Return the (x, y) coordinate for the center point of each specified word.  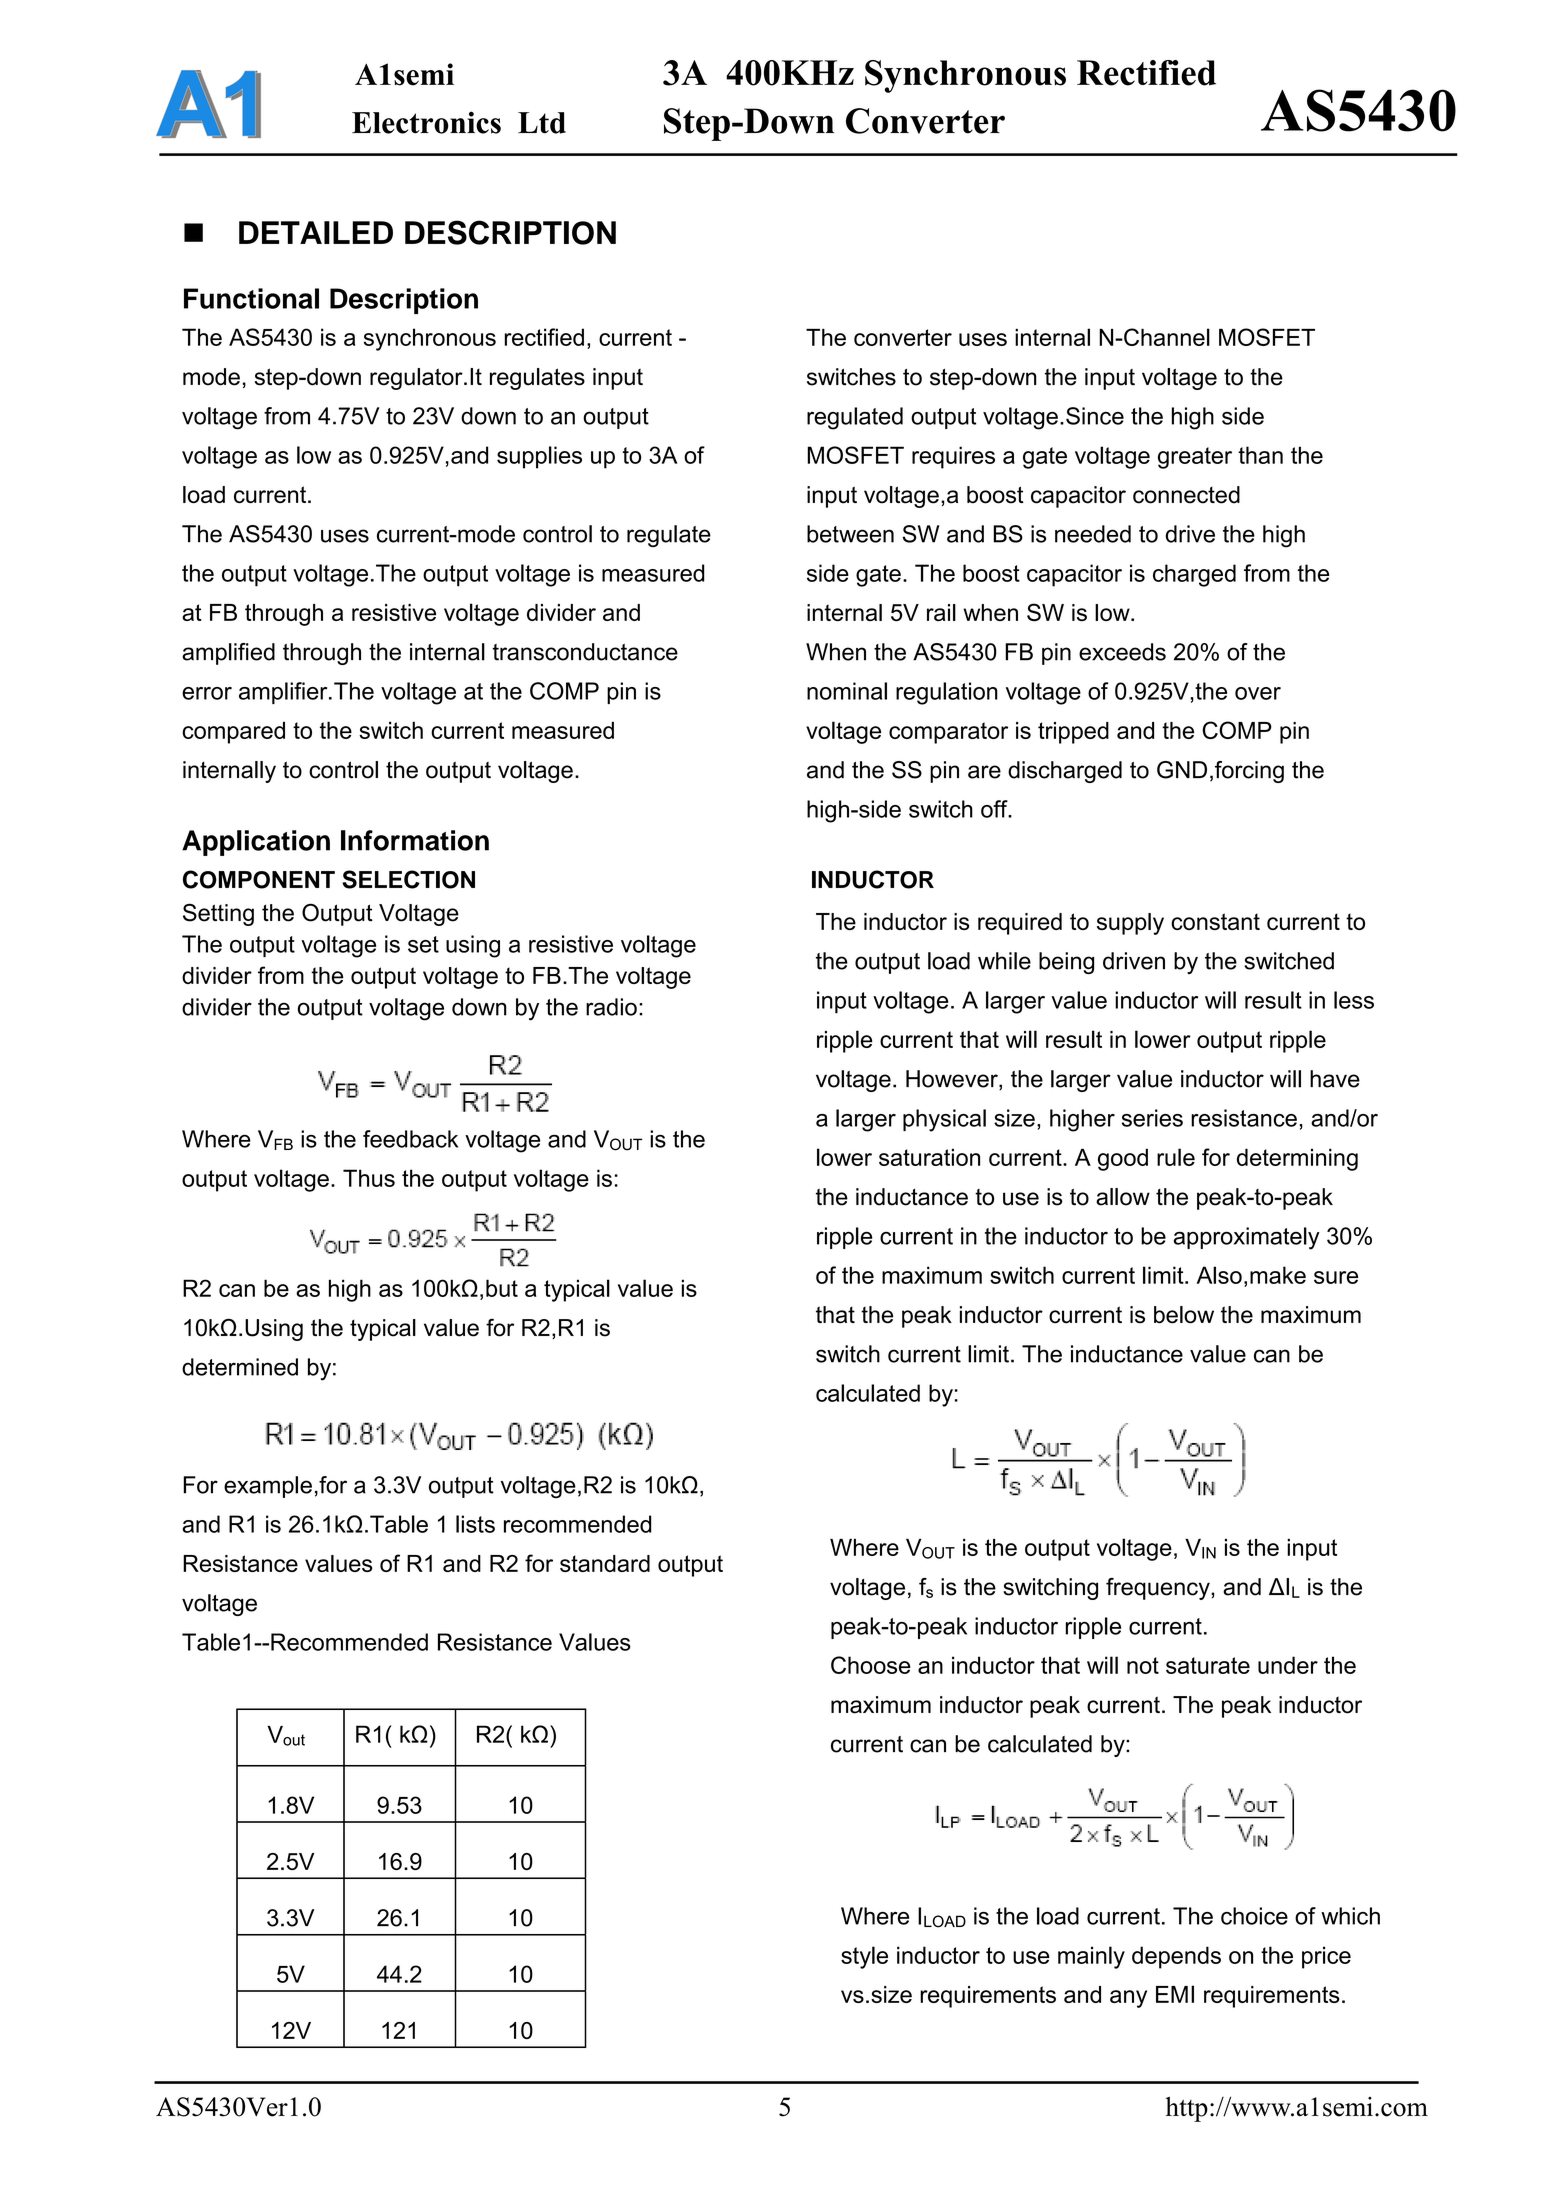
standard (605, 1563)
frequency (1159, 1589)
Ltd (542, 123)
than (1260, 455)
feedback (410, 1139)
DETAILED (316, 232)
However (953, 1080)
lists (475, 1524)
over (1258, 693)
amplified (228, 654)
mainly (1091, 1957)
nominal (847, 691)
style (864, 1957)
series (1152, 1118)
